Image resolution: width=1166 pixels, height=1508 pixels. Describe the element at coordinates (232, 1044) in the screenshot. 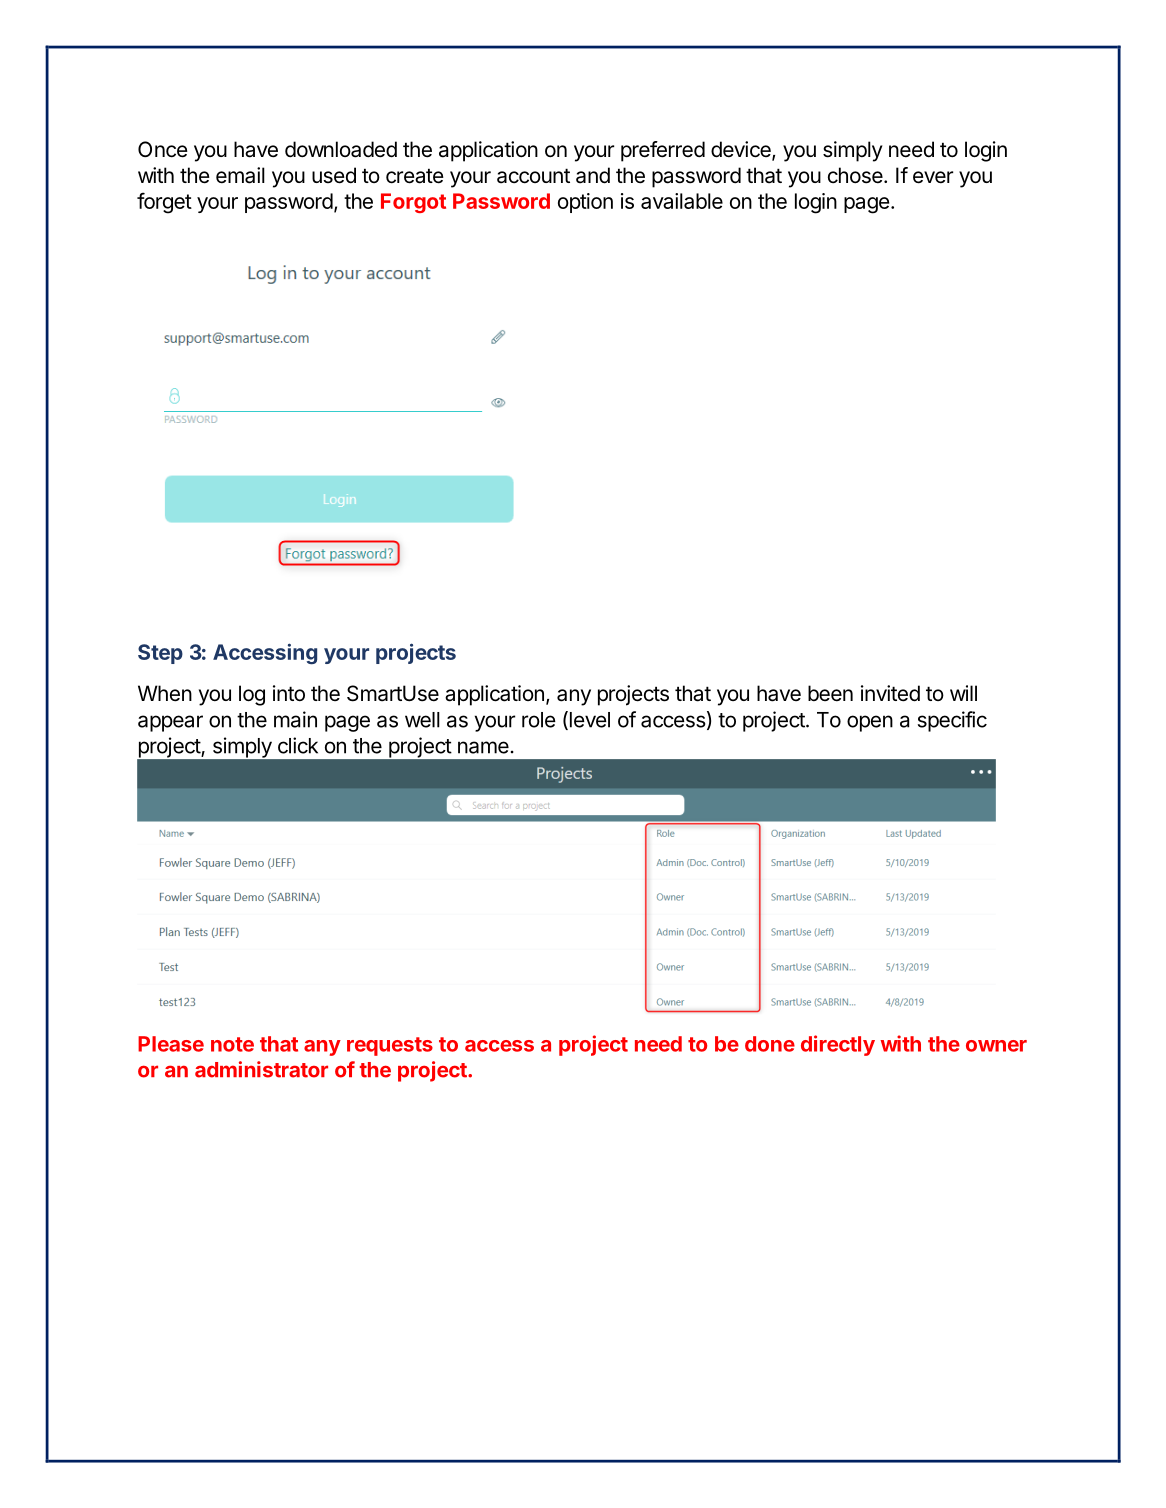

I see `note` at that location.
